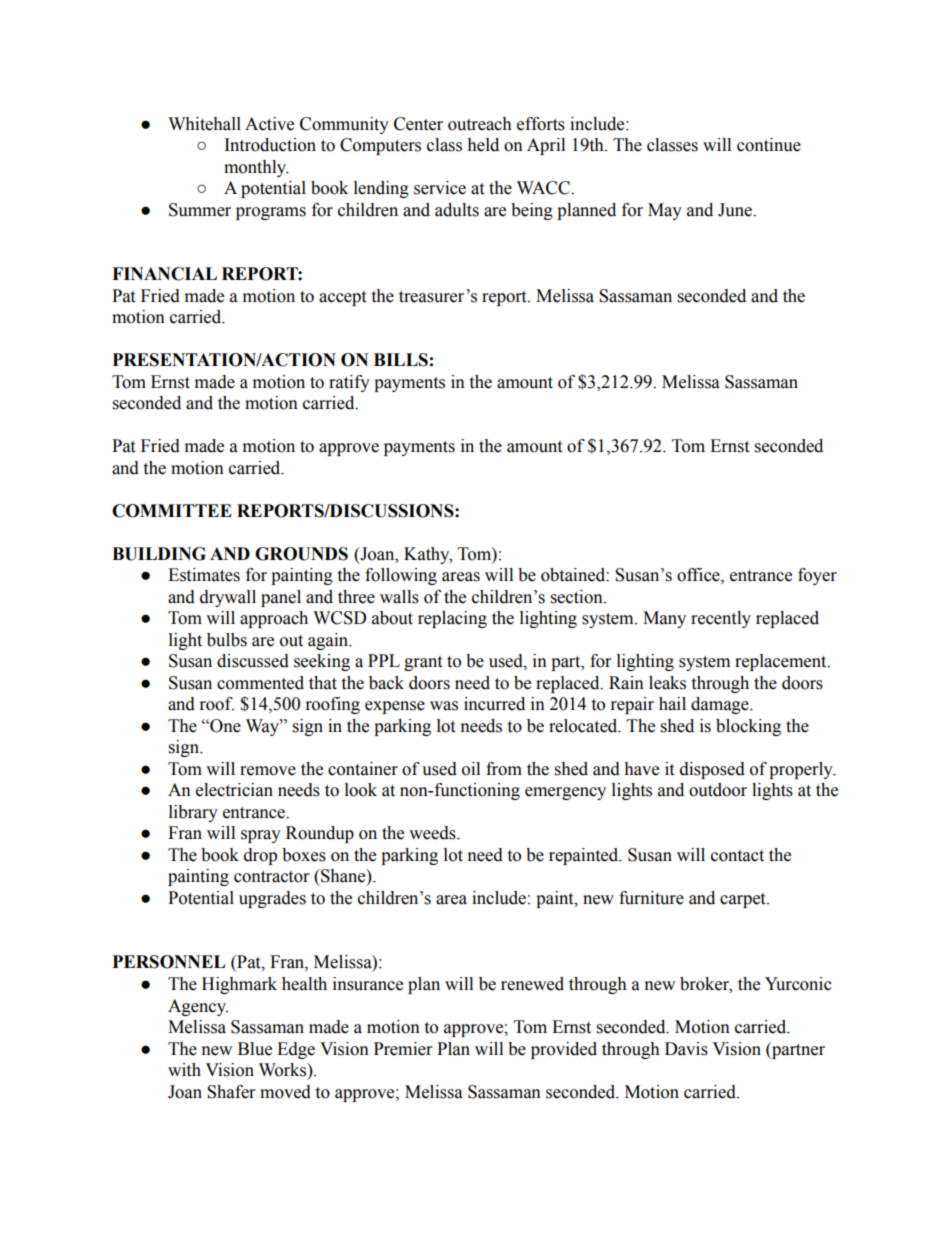 Image resolution: width=952 pixels, height=1233 pixels. What do you see at coordinates (172, 511) in the document?
I see `COMMITTEE` at bounding box center [172, 511].
